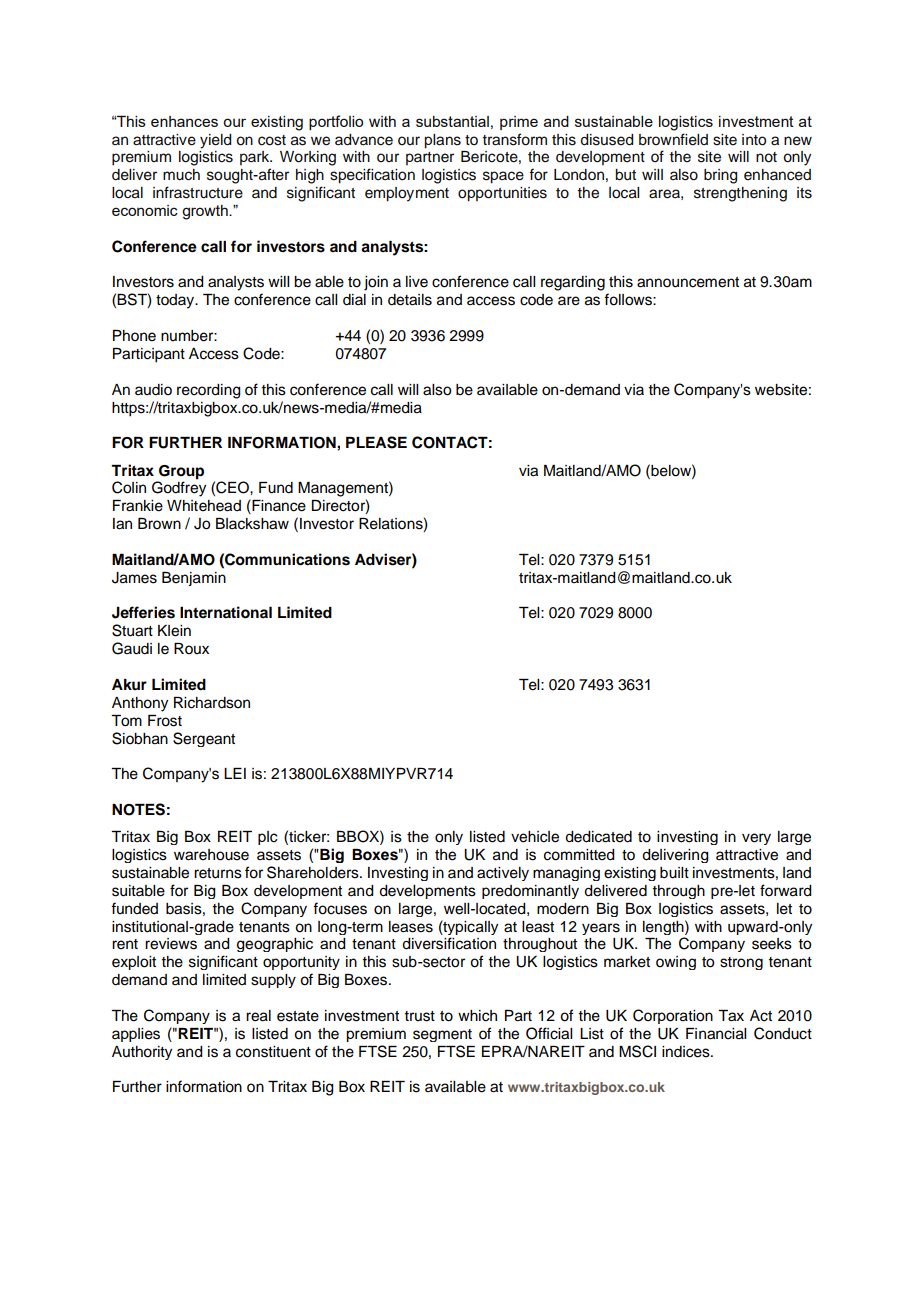 This screenshot has height=1308, width=924. What do you see at coordinates (754, 140) in the screenshot?
I see `into` at bounding box center [754, 140].
